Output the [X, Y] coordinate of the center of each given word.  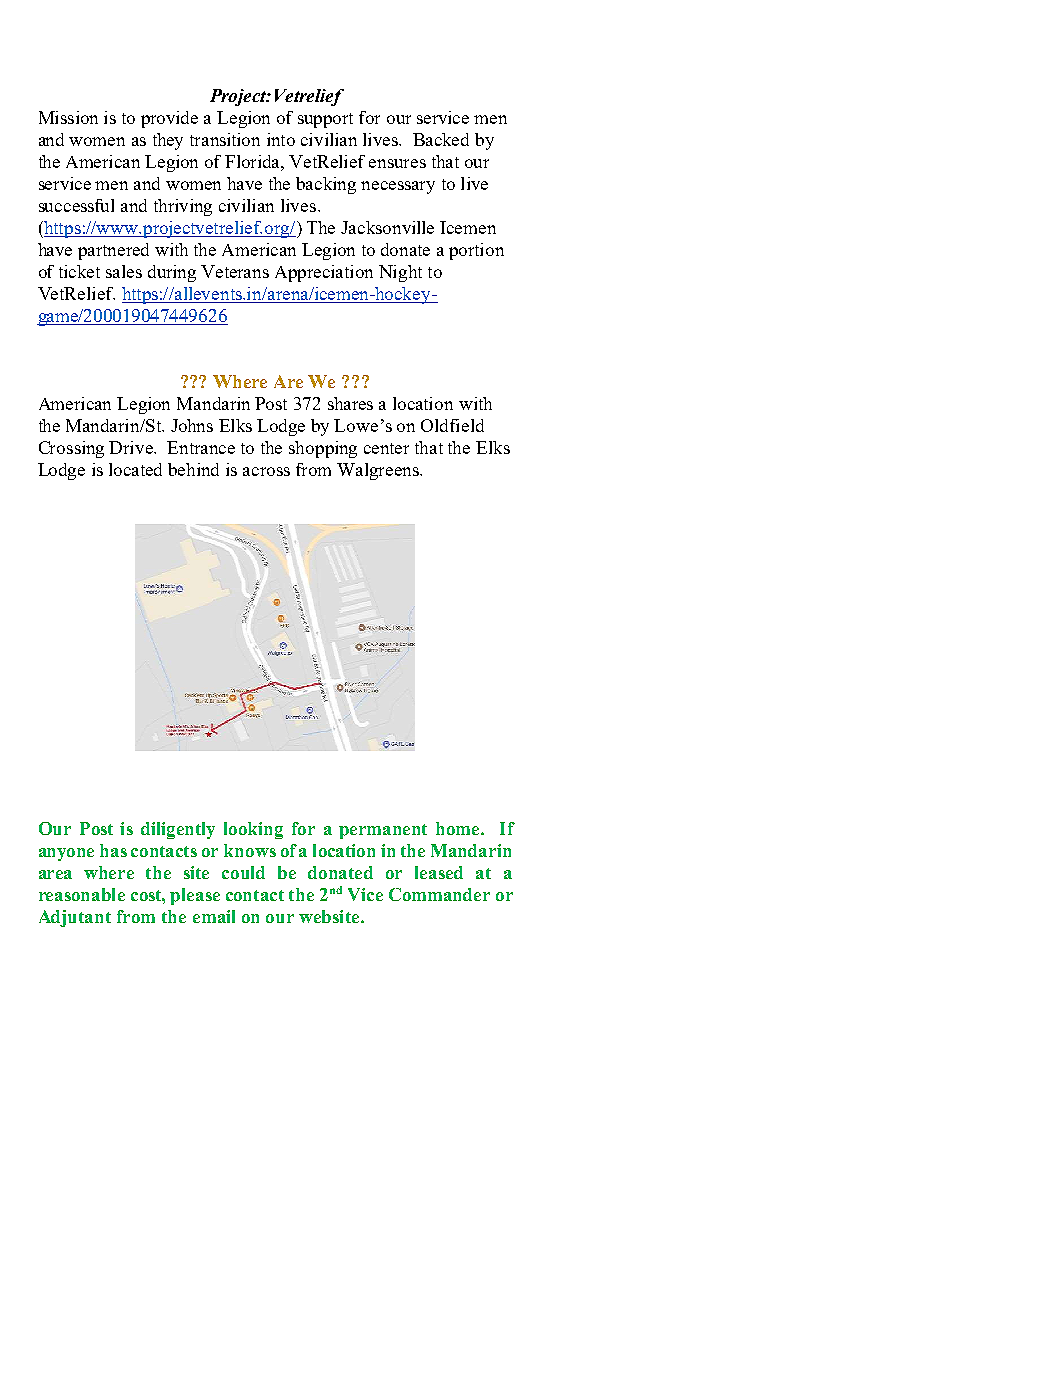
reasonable [82, 894]
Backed [441, 139]
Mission [68, 117]
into [281, 139]
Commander [439, 894]
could [243, 872]
